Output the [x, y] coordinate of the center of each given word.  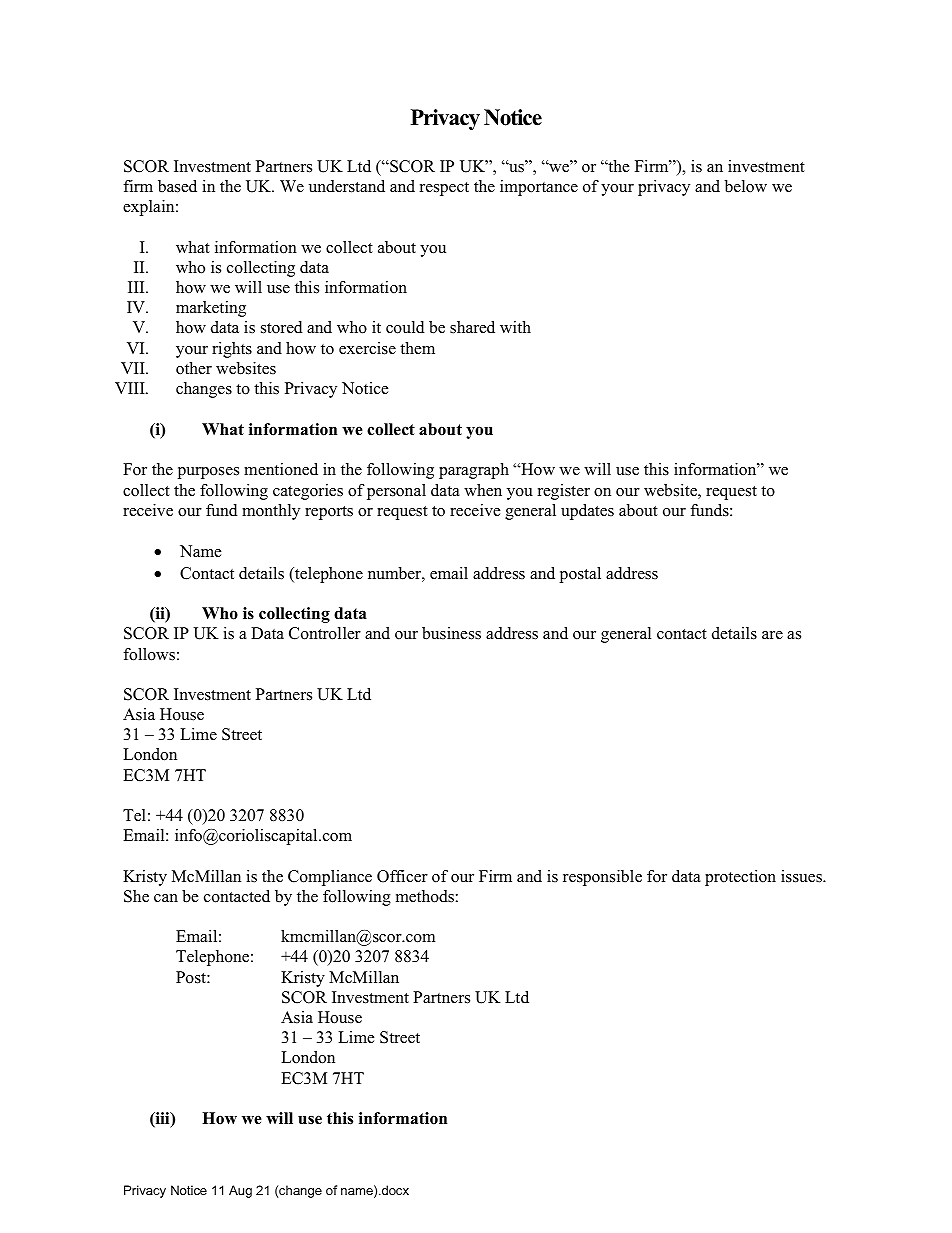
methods [425, 896]
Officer [402, 876]
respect [444, 189]
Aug [240, 1191]
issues [802, 876]
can [166, 898]
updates [587, 512]
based [177, 186]
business [451, 633]
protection [740, 878]
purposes [208, 473]
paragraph [474, 471]
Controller [325, 633]
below [746, 186]
